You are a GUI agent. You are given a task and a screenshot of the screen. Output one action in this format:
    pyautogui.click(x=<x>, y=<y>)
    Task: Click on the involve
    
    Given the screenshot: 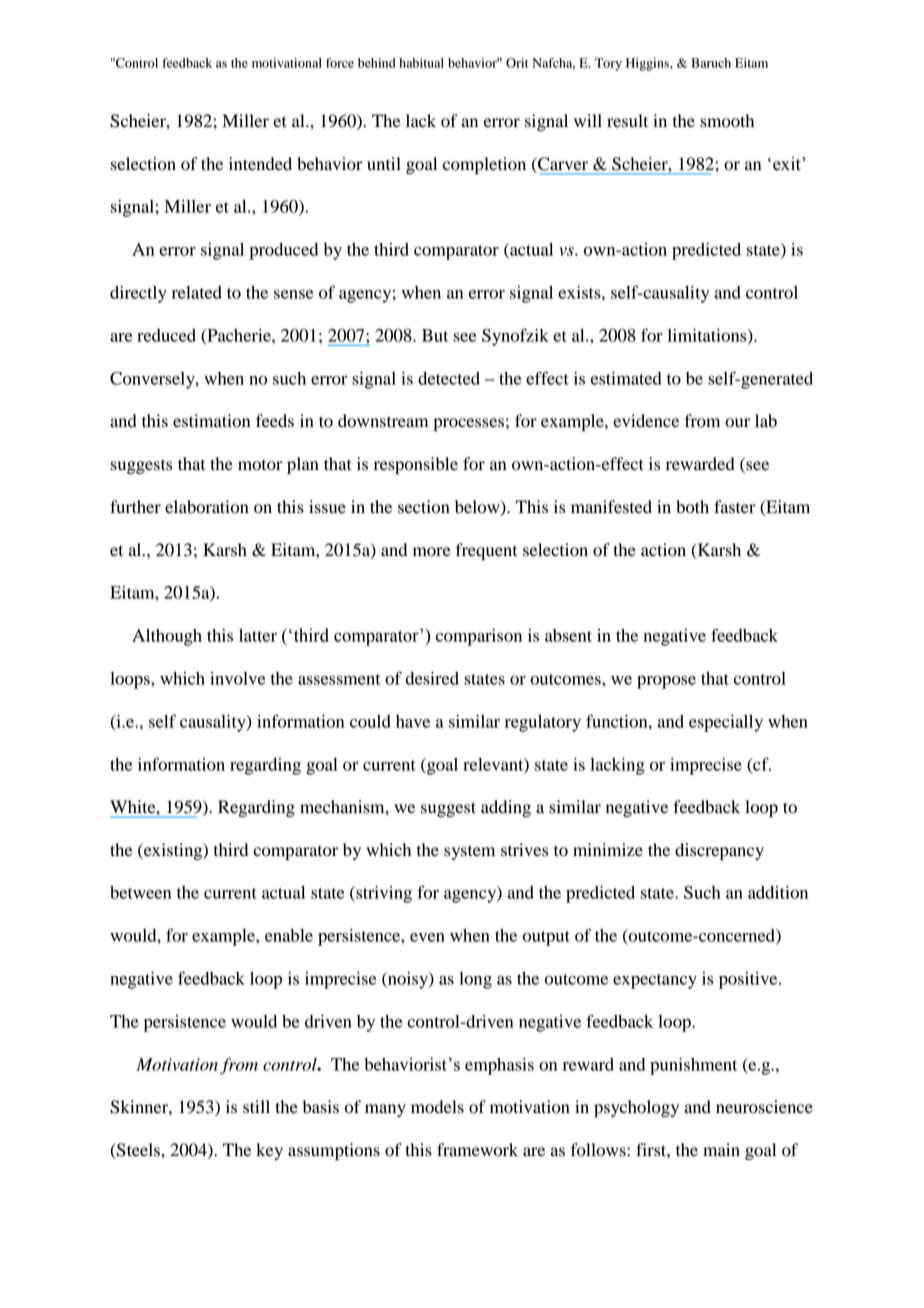 What is the action you would take?
    pyautogui.click(x=237, y=678)
